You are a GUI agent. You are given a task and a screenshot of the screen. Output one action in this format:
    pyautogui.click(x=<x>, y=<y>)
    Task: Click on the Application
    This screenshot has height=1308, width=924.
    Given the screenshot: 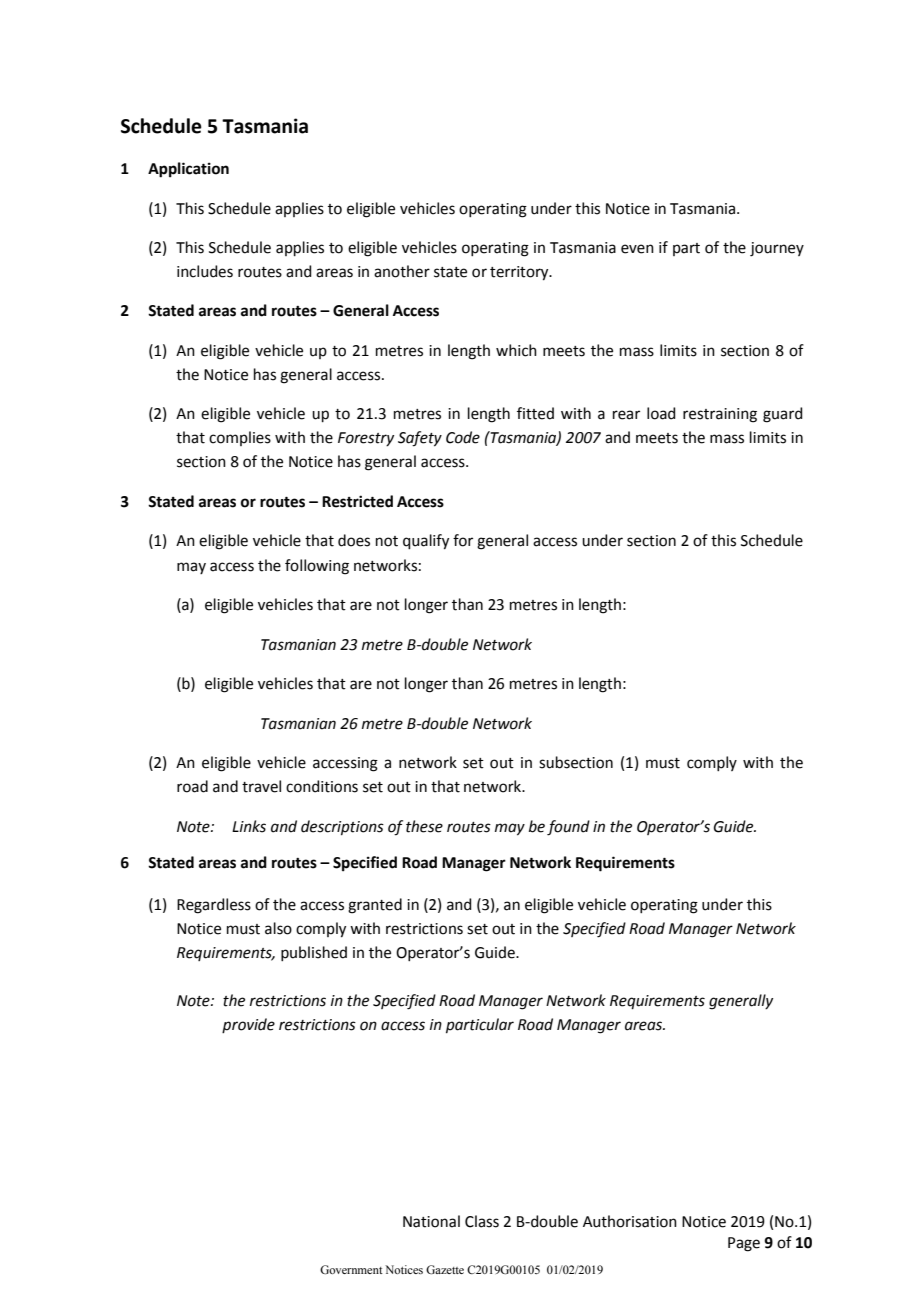 What is the action you would take?
    pyautogui.click(x=188, y=170)
